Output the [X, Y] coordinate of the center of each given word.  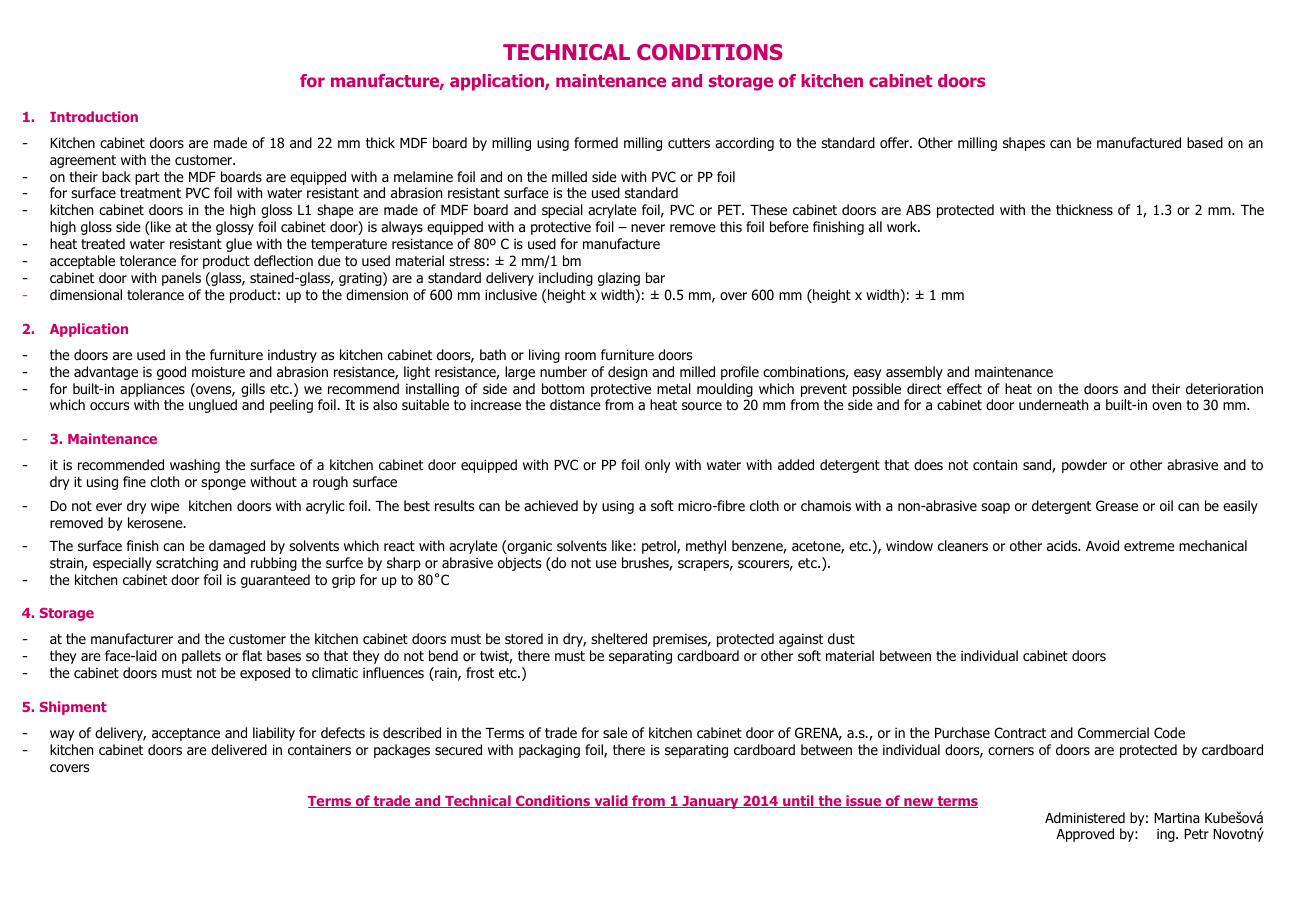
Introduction [94, 116]
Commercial [1113, 732]
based [1205, 142]
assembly [914, 373]
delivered [239, 750]
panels [181, 279]
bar [655, 277]
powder [1084, 466]
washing [195, 466]
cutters [689, 143]
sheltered [619, 639]
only [657, 466]
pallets [201, 657]
